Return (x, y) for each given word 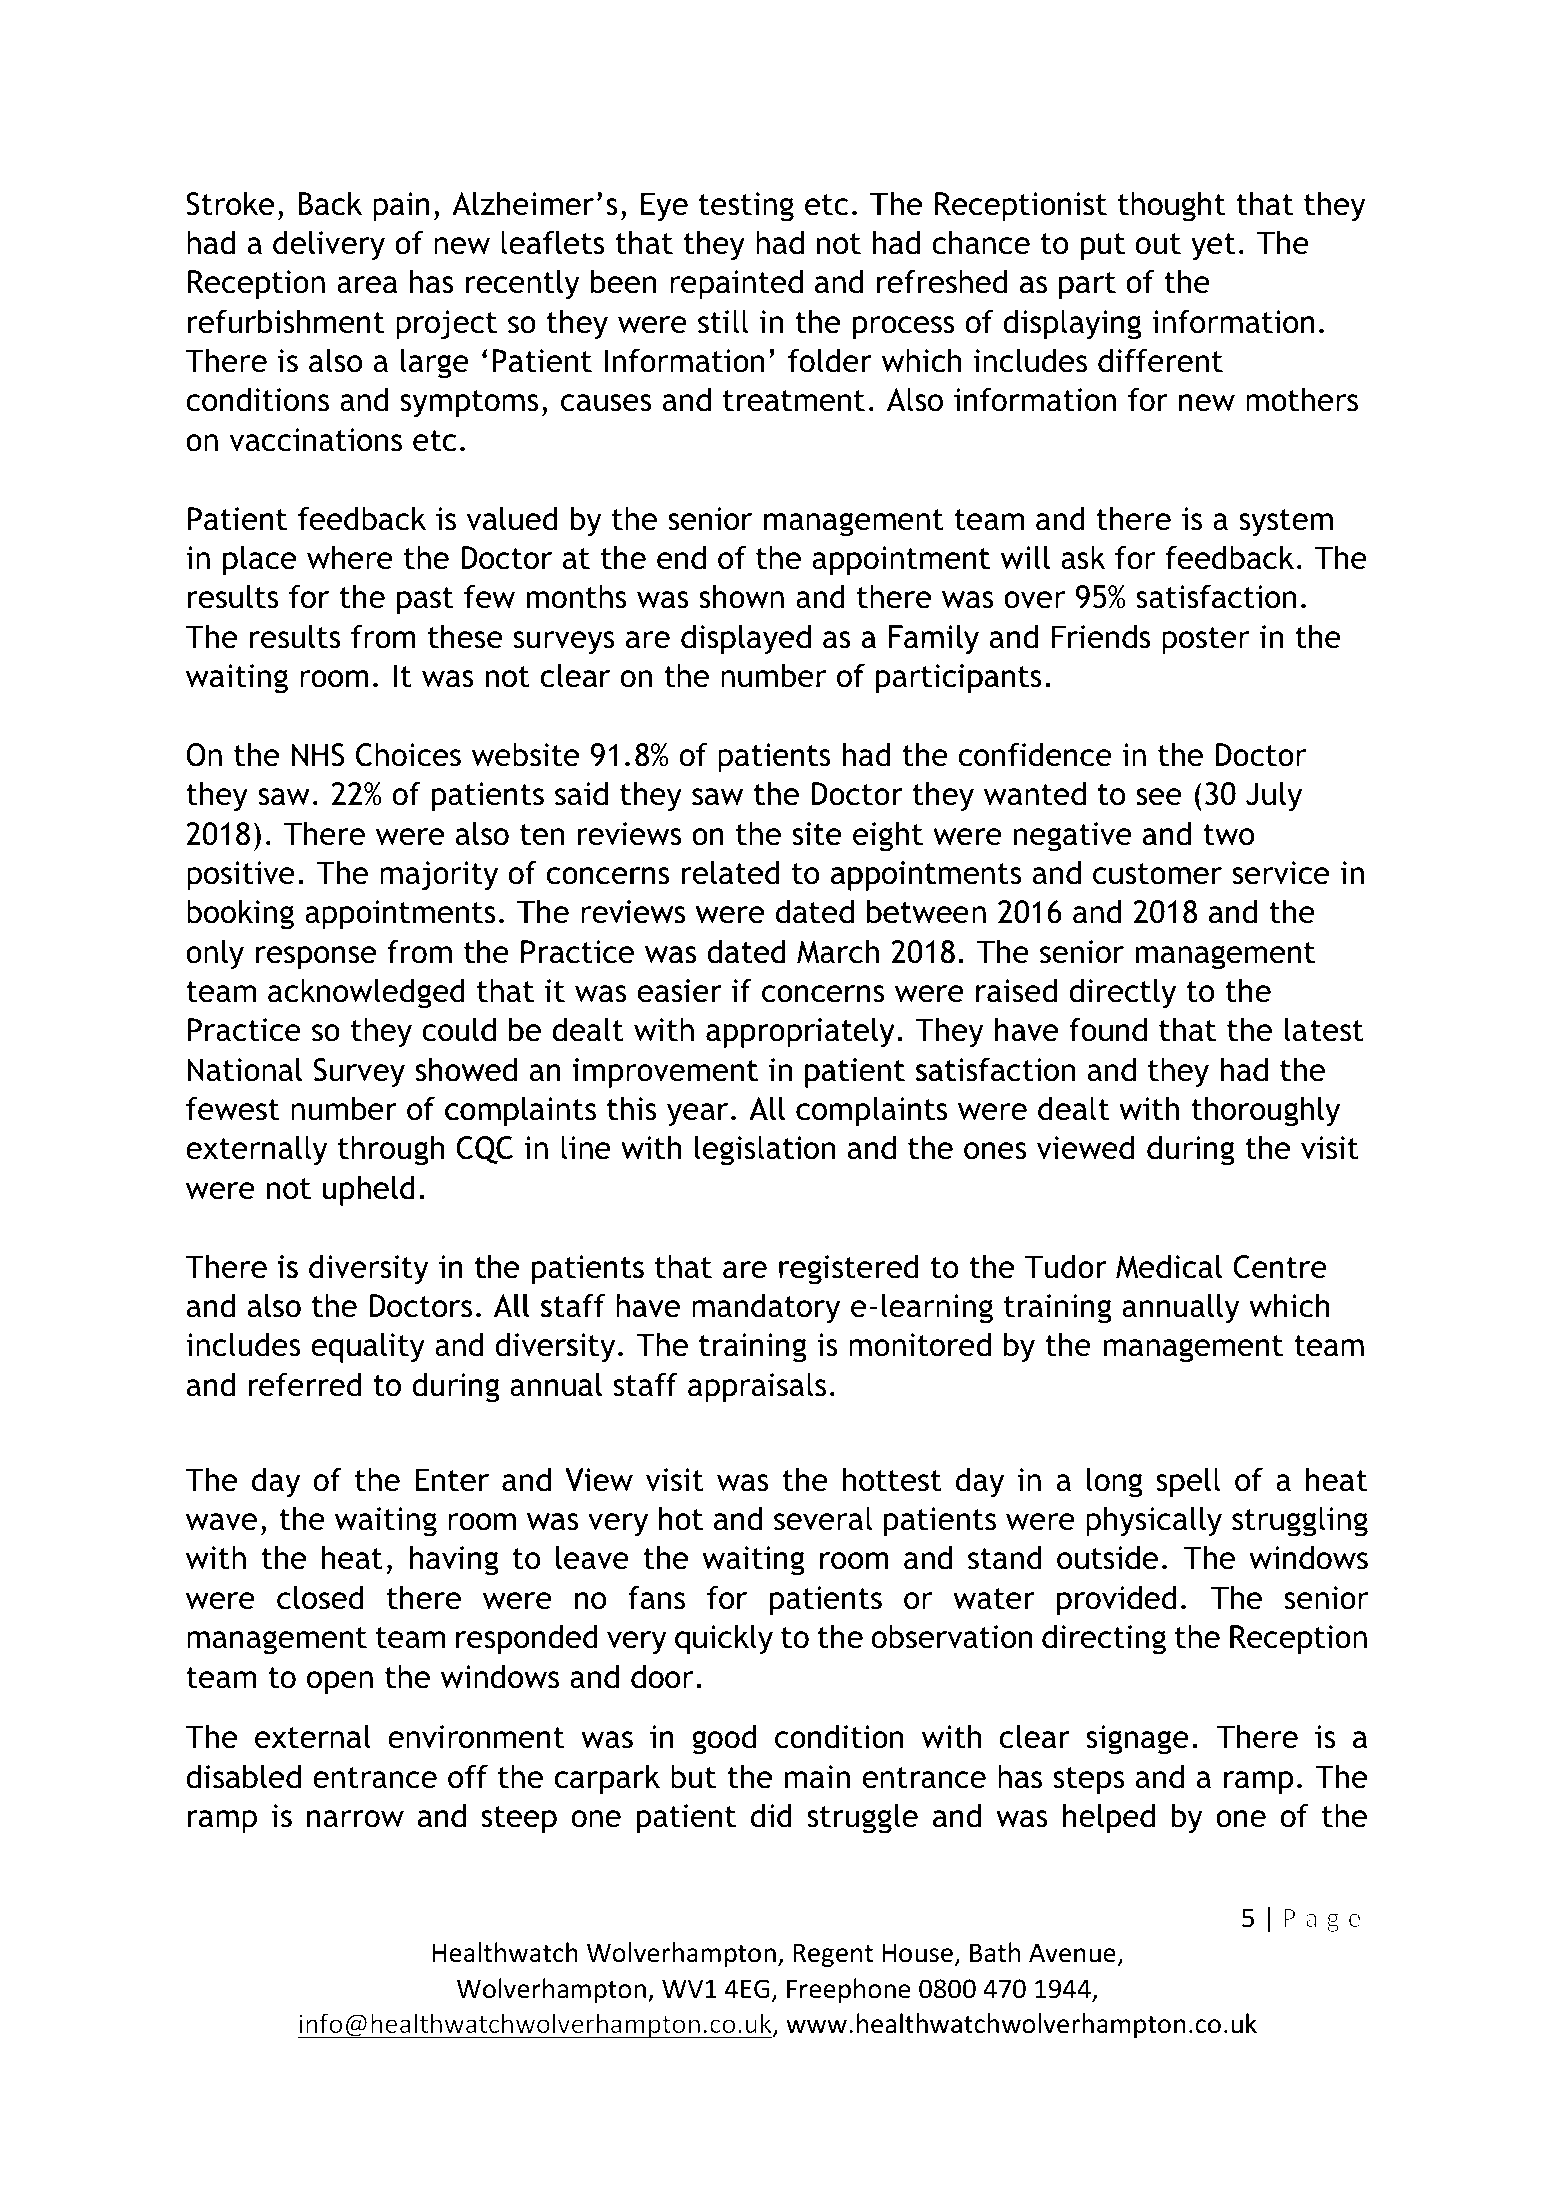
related (730, 873)
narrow (355, 1819)
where (350, 558)
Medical (1169, 1267)
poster (1205, 641)
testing (746, 207)
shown (742, 597)
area (367, 285)
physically (1154, 1522)
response (316, 958)
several (823, 1519)
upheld (369, 1191)
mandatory (766, 1309)
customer (1157, 874)
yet (1213, 247)
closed (320, 1598)
